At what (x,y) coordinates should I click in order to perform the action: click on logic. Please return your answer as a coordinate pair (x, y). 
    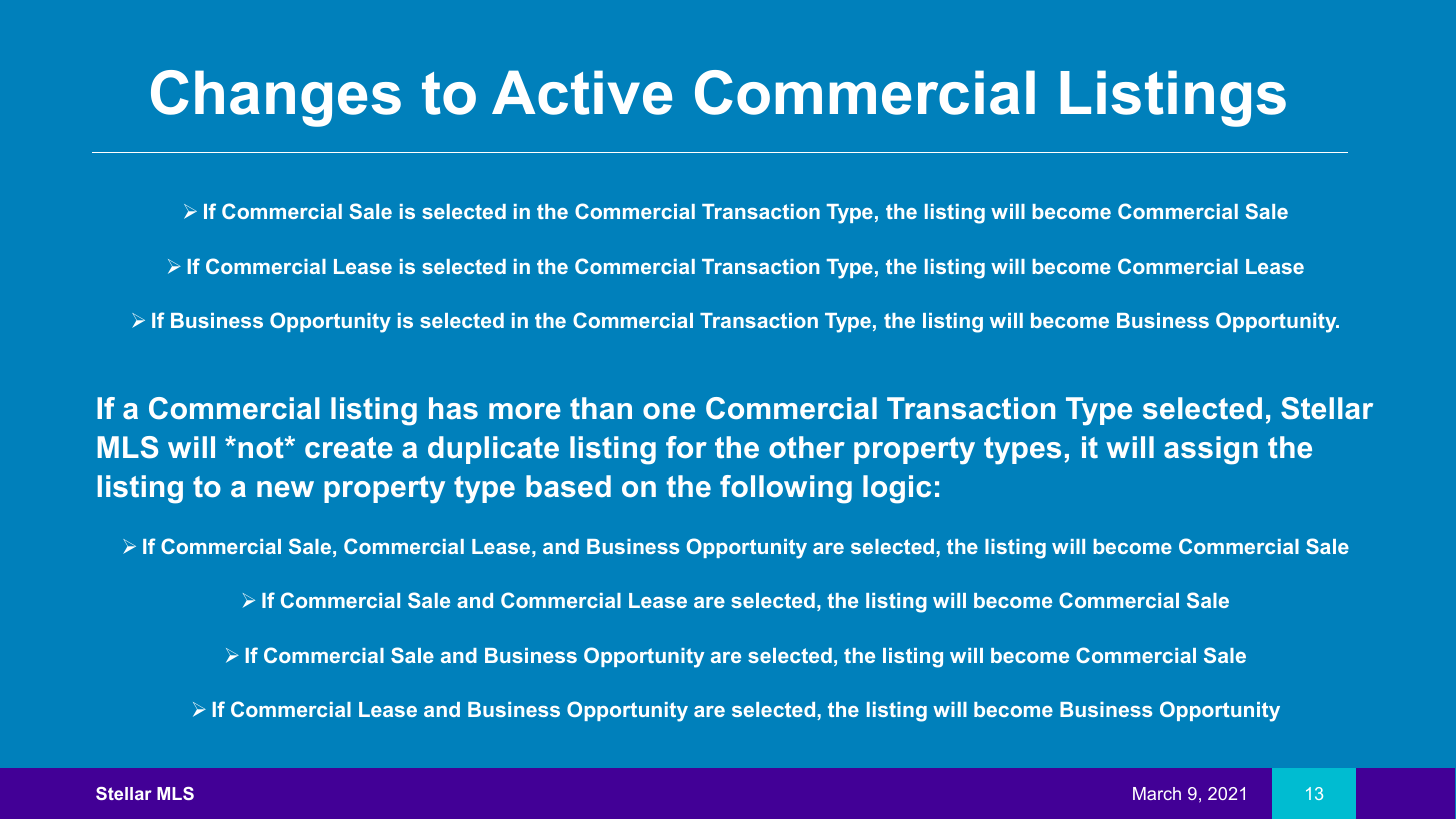
    Looking at the image, I should click on (897, 489).
